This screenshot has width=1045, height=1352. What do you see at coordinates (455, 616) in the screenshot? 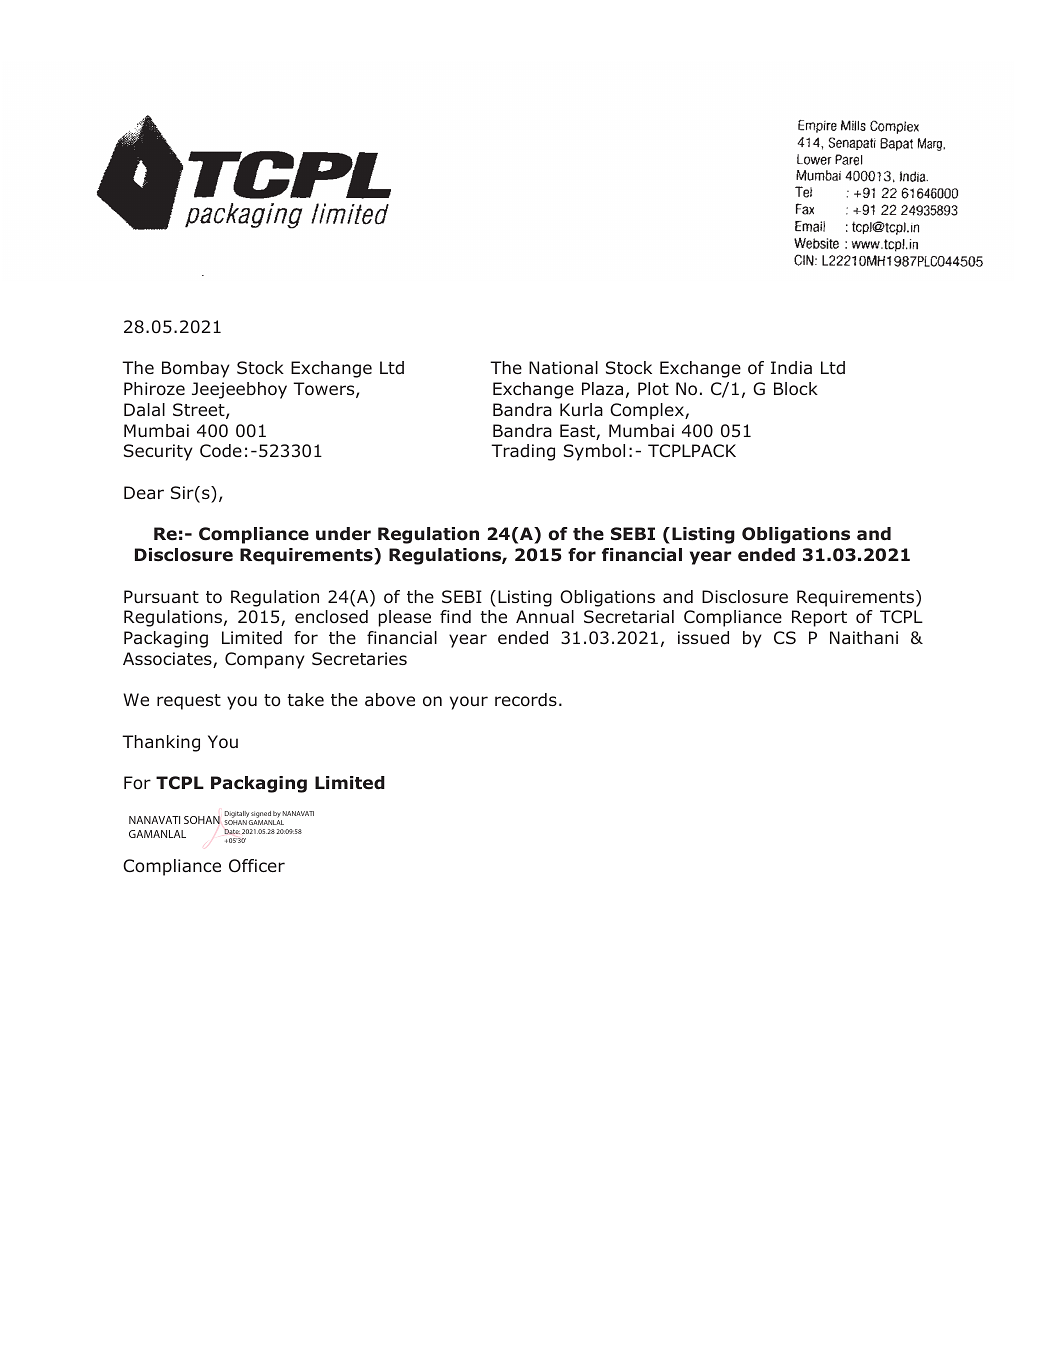
I see `find` at bounding box center [455, 616].
